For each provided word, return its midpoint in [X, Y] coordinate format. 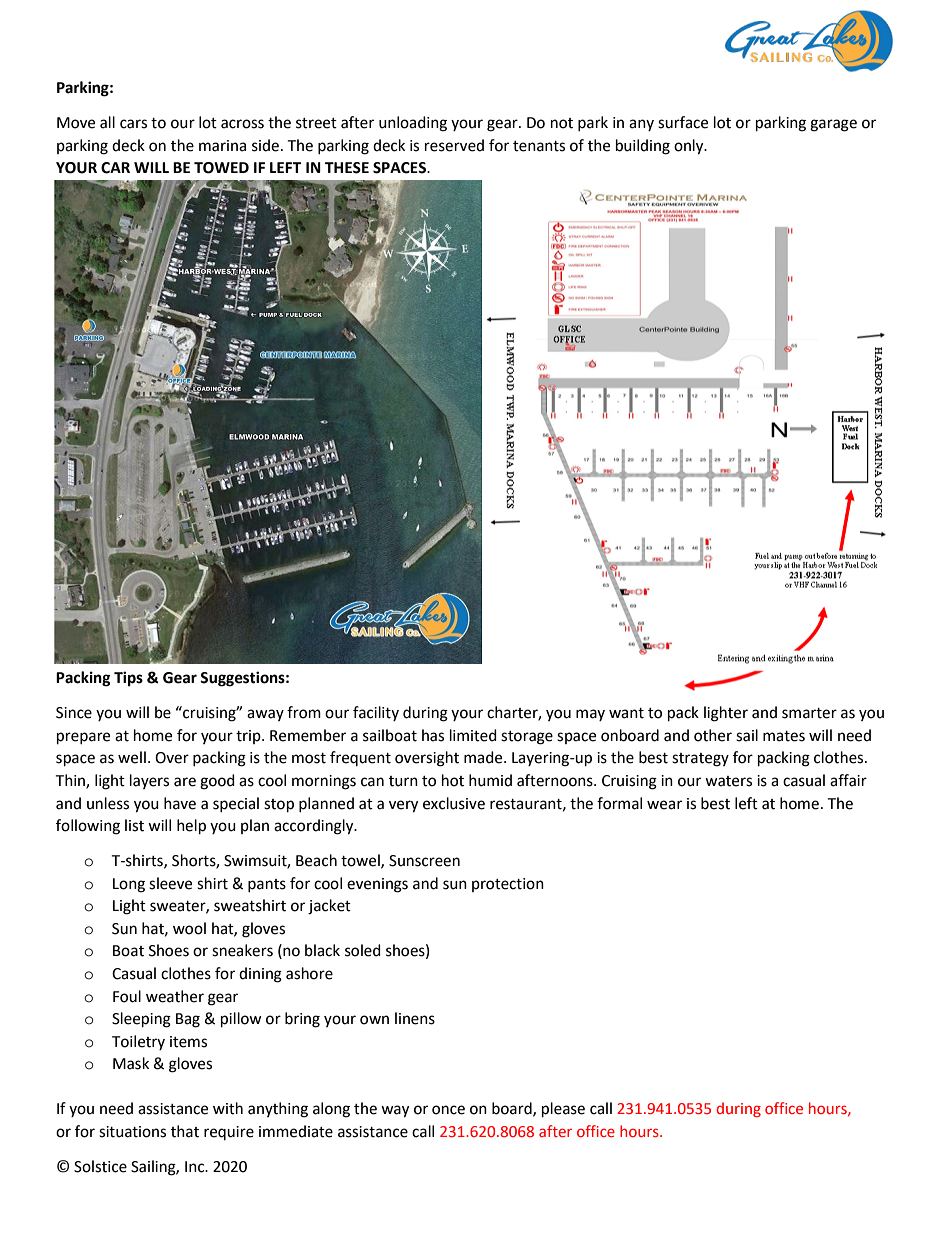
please [563, 1110]
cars [133, 124]
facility [376, 713]
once [448, 1110]
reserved [454, 145]
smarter [809, 713]
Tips [128, 679]
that [185, 1131]
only [690, 147]
